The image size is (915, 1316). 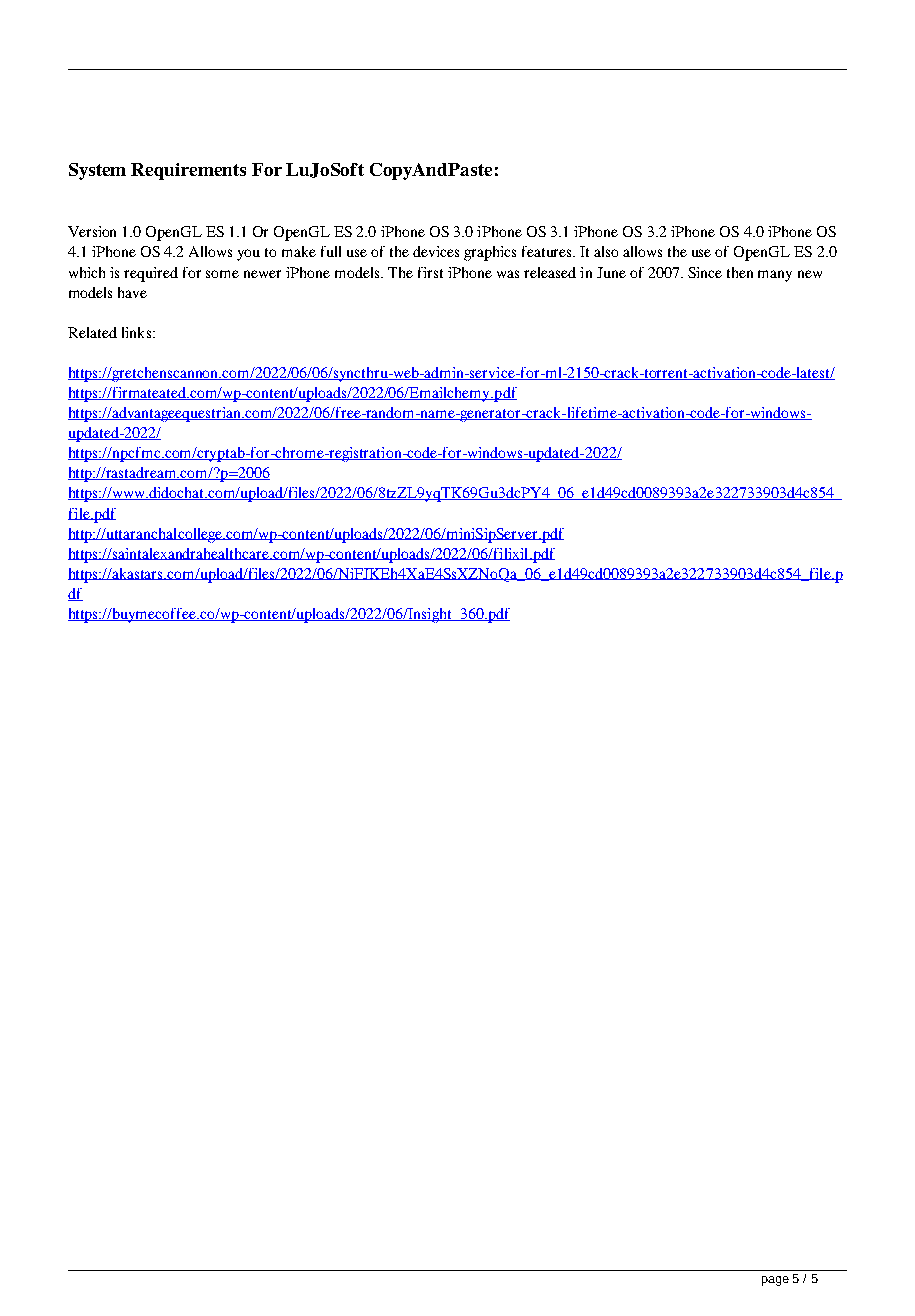 What do you see at coordinates (508, 274) in the screenshot?
I see `was` at bounding box center [508, 274].
